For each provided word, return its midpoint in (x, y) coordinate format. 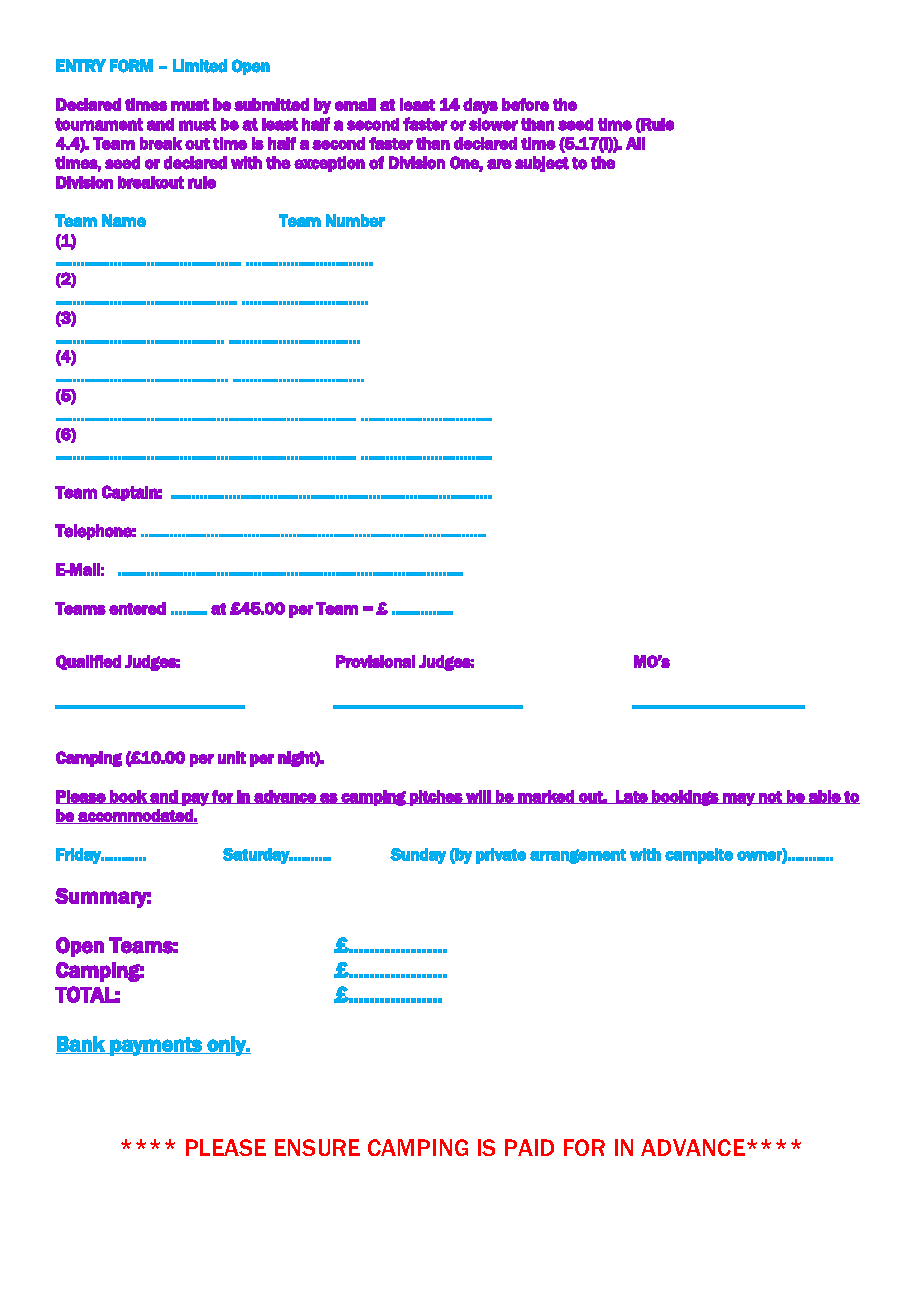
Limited (200, 66)
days (480, 106)
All (635, 143)
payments (156, 1046)
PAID (529, 1147)
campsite (699, 856)
